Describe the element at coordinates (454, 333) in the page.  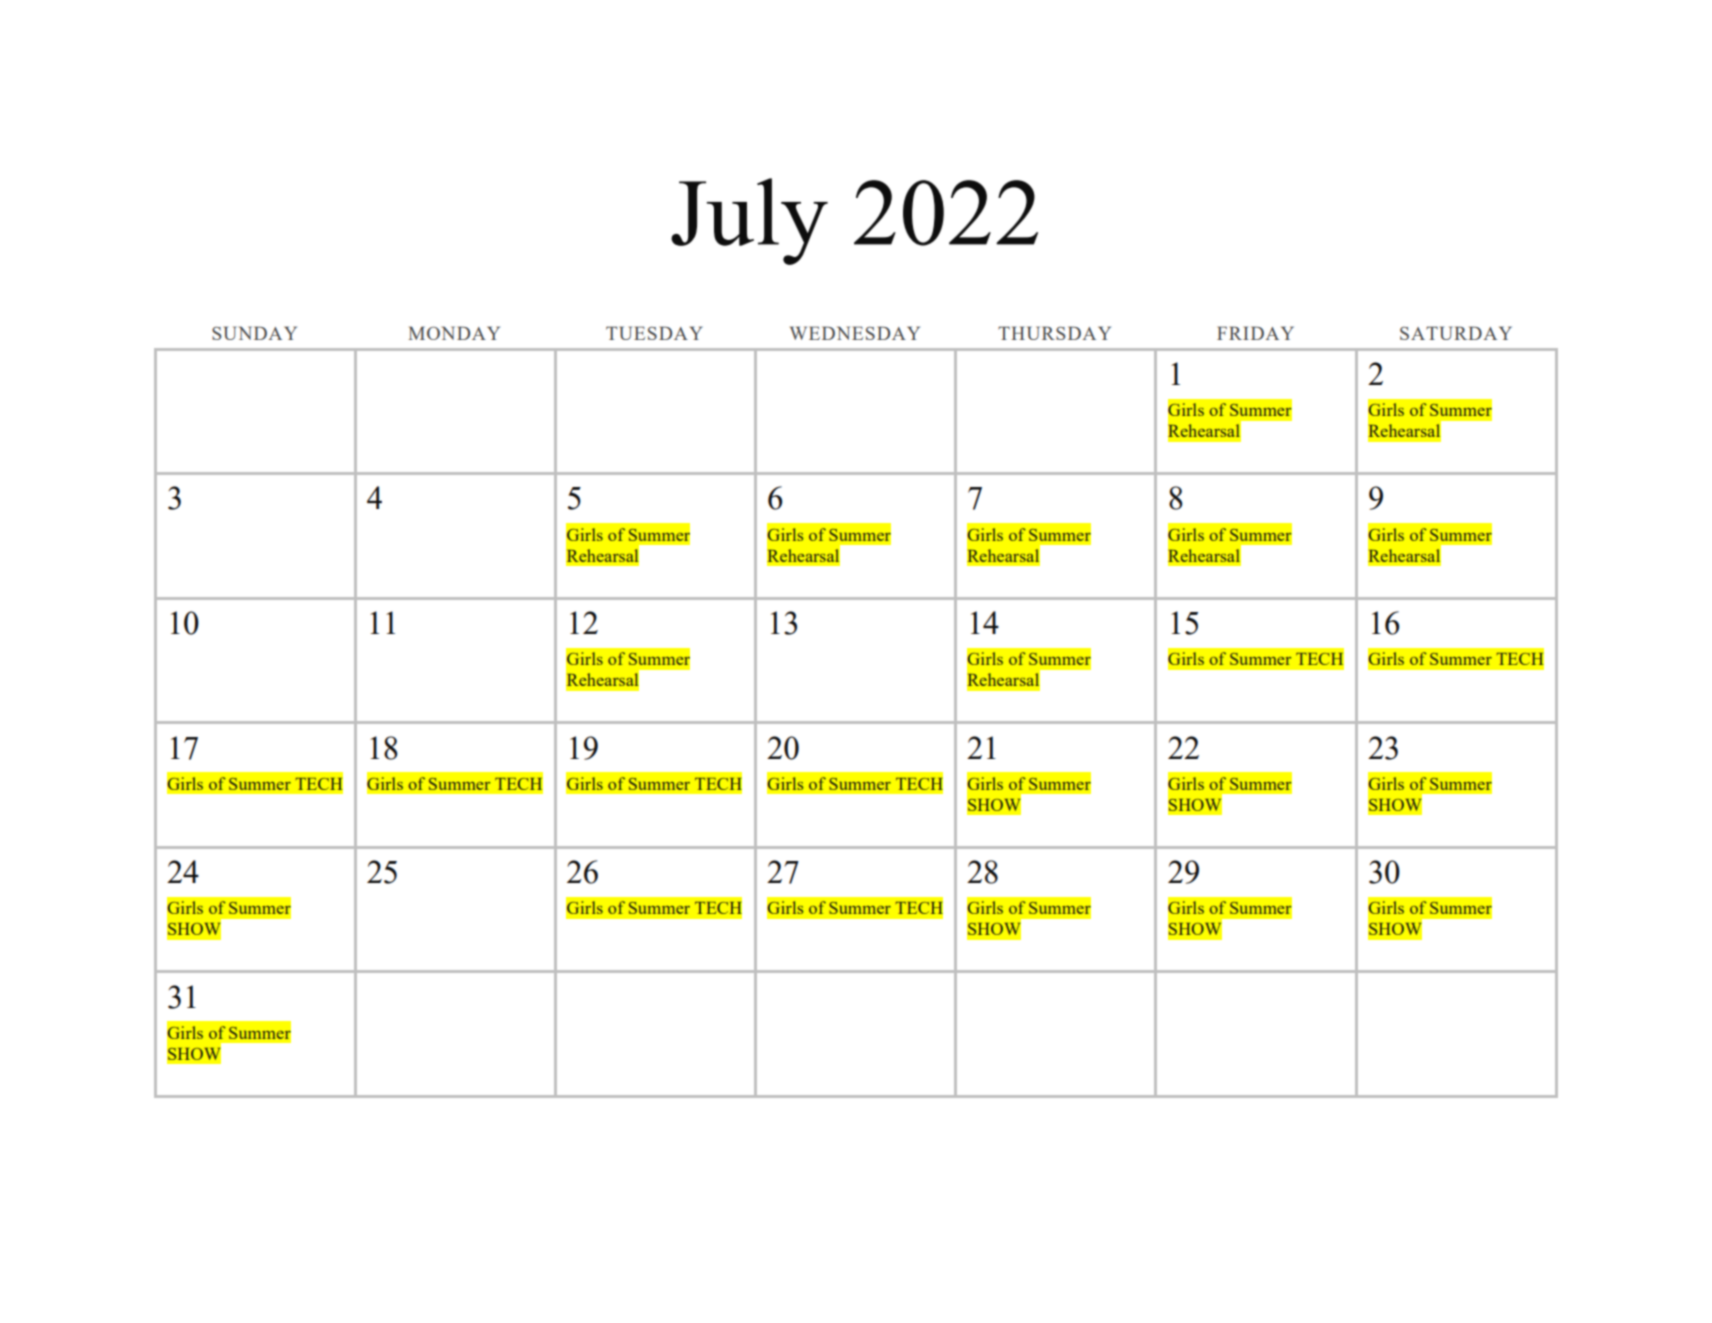
I see `MONDAY` at that location.
